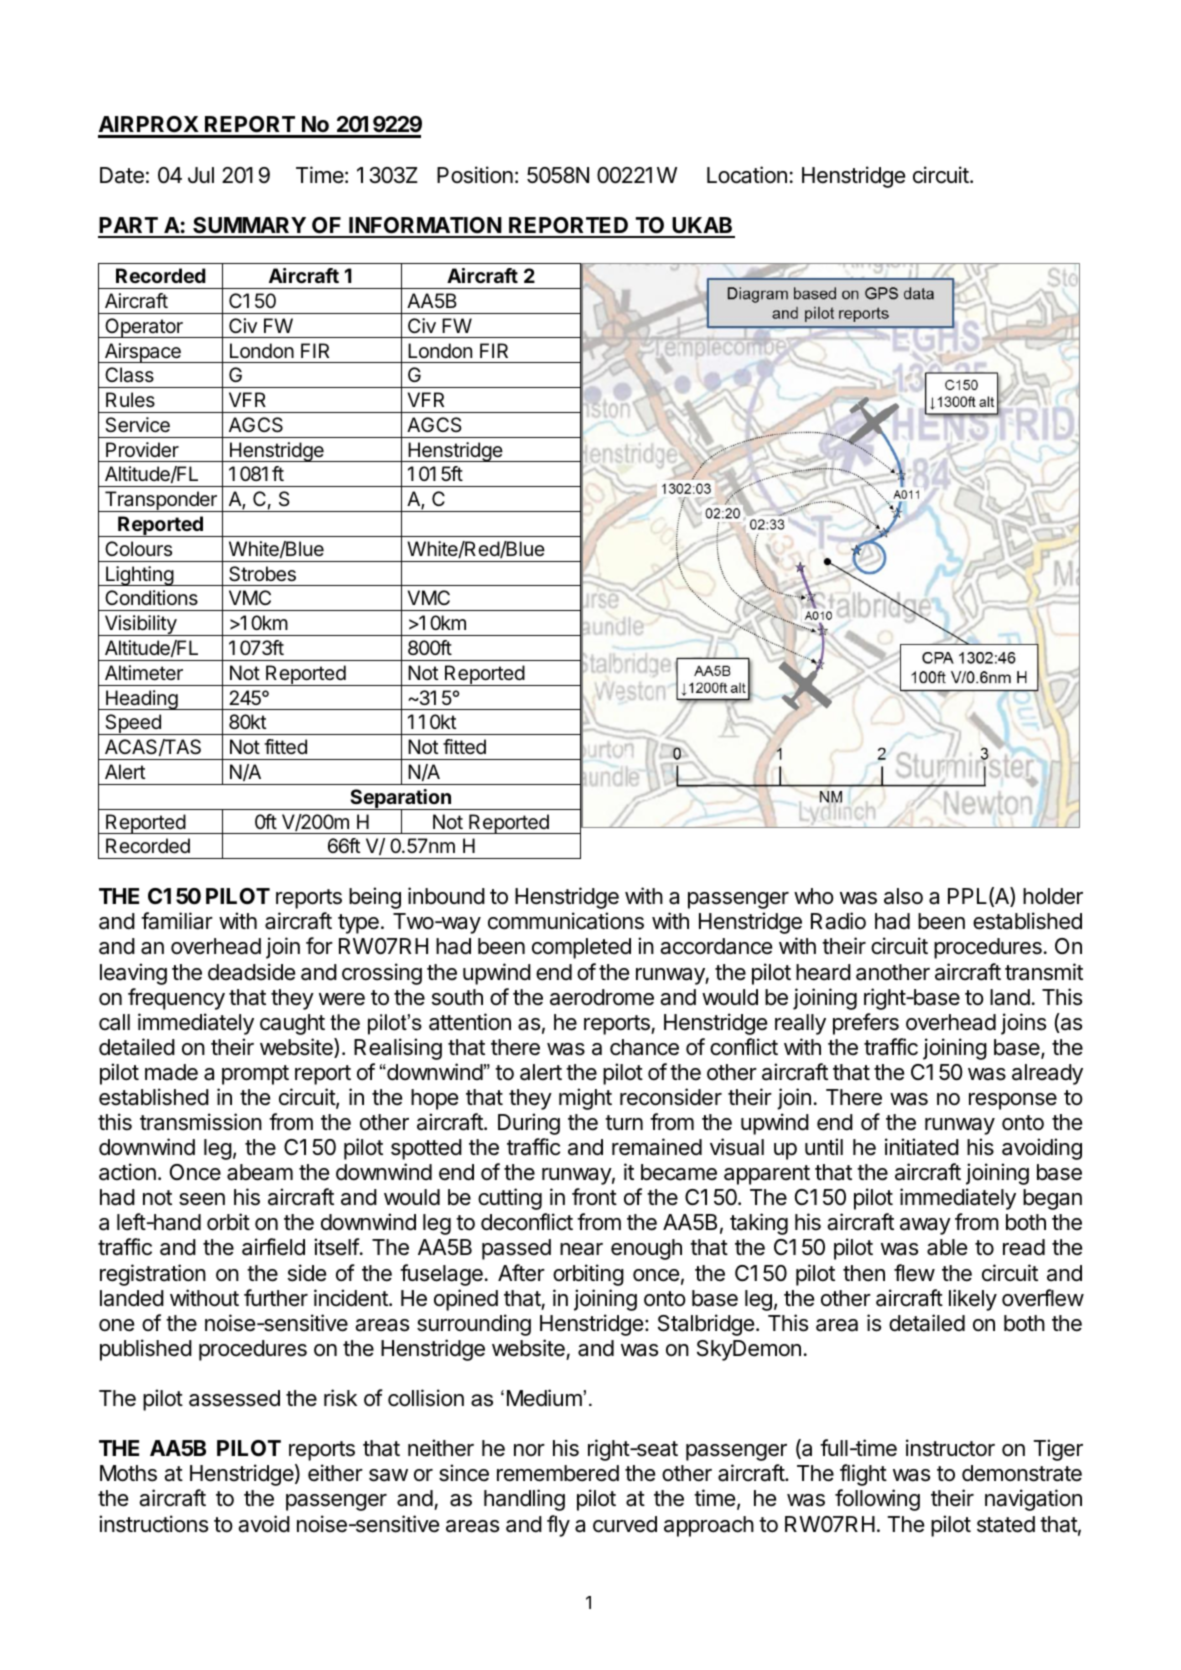 The width and height of the screenshot is (1181, 1670). Describe the element at coordinates (558, 1473) in the screenshot. I see `remembered` at that location.
